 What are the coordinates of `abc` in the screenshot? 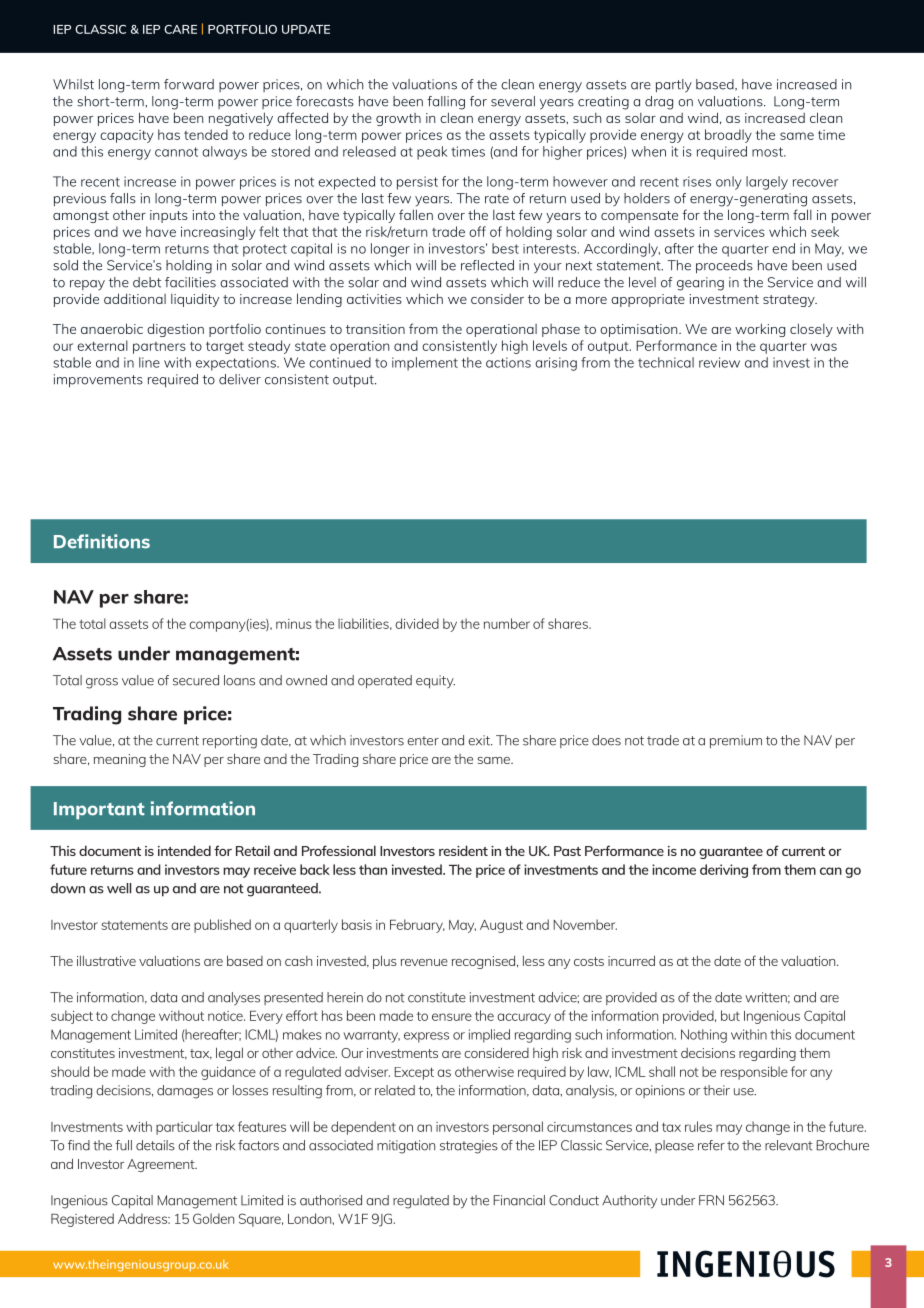 It's located at (746, 1264).
